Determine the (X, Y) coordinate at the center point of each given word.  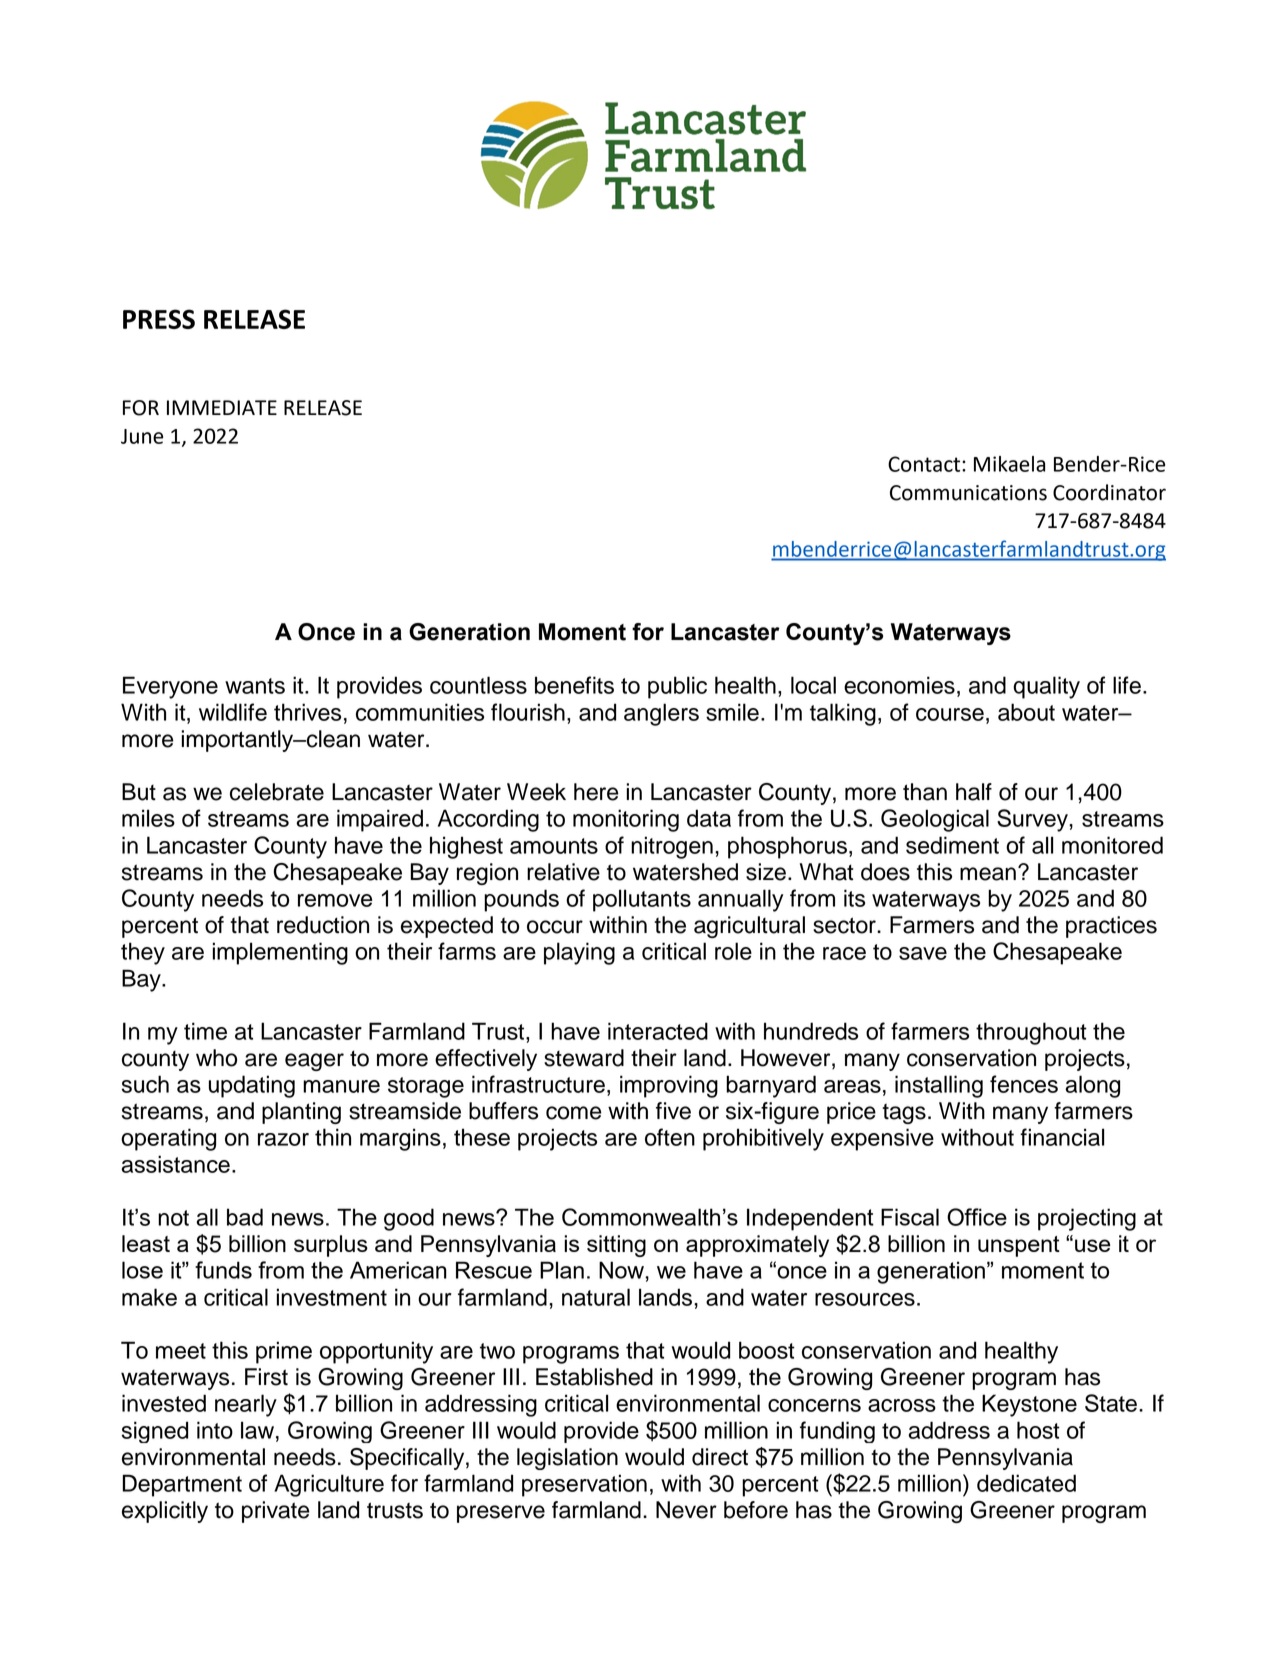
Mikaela (1009, 464)
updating (252, 1086)
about (1026, 712)
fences (1024, 1084)
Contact (925, 464)
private (276, 1512)
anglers (661, 714)
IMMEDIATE (222, 407)
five (673, 1111)
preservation (584, 1485)
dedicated (1026, 1483)
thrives (307, 712)
